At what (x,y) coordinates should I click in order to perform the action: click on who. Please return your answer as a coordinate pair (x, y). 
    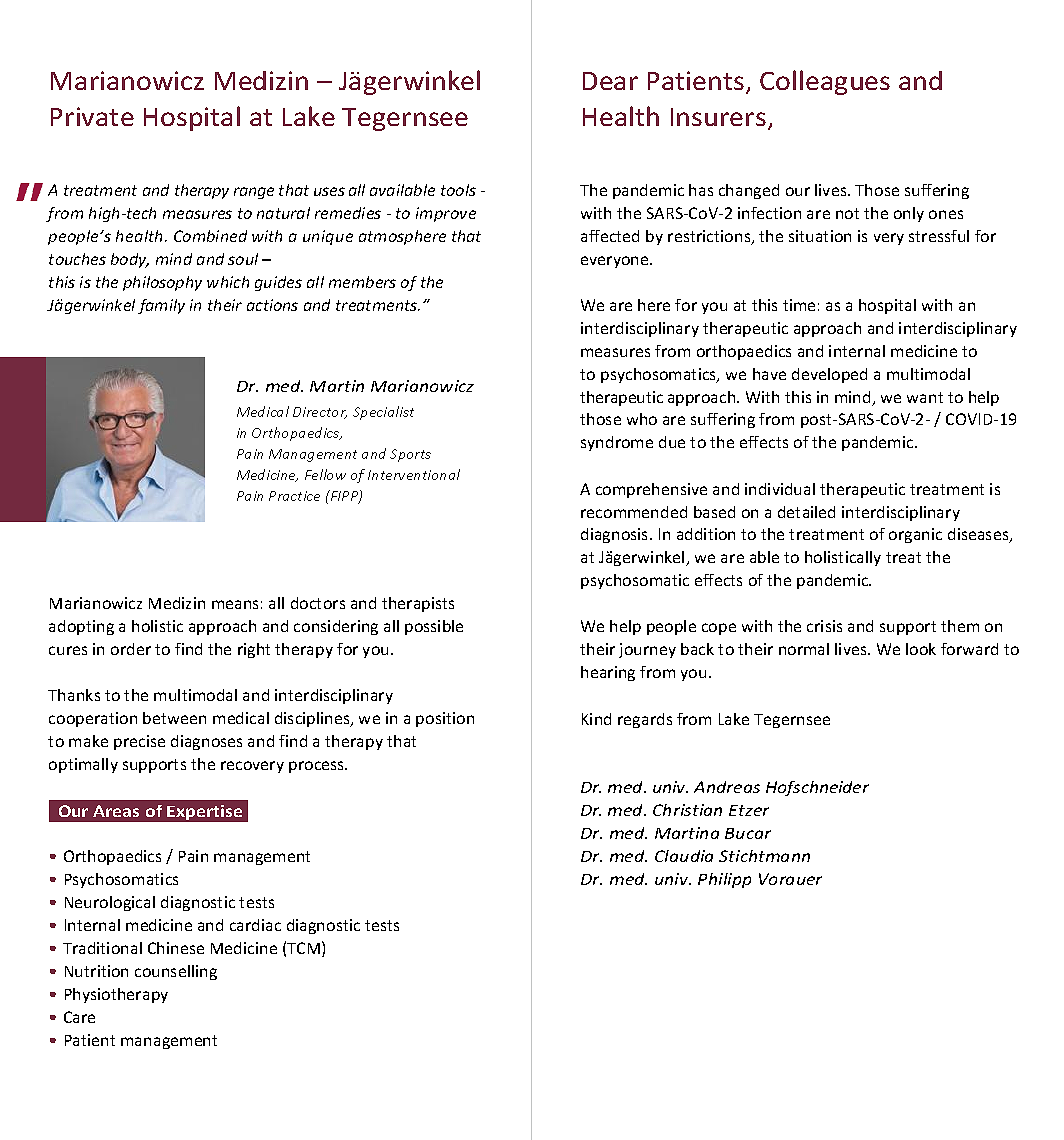
    Looking at the image, I should click on (642, 419).
